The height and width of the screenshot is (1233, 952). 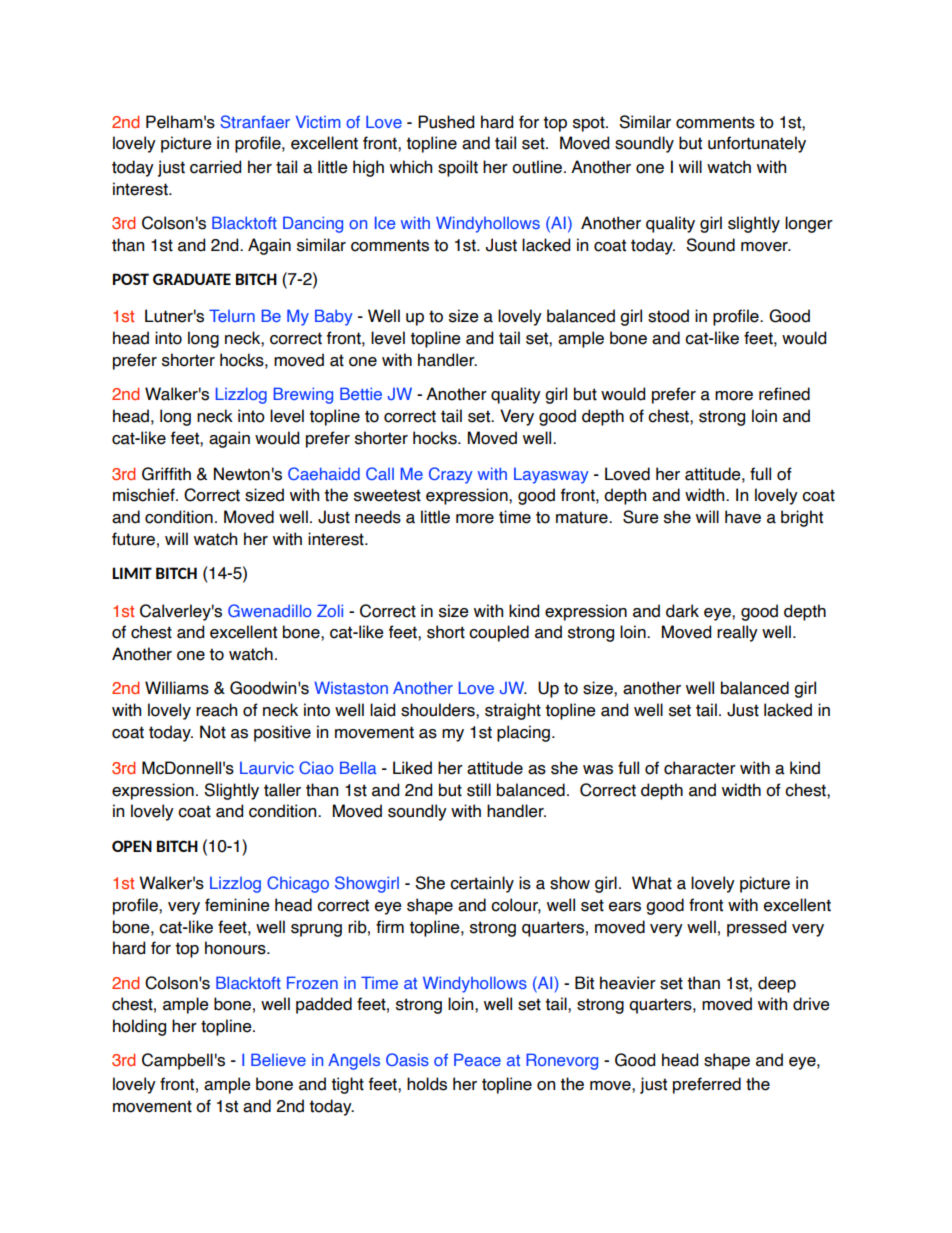 I want to click on carried, so click(x=215, y=167).
